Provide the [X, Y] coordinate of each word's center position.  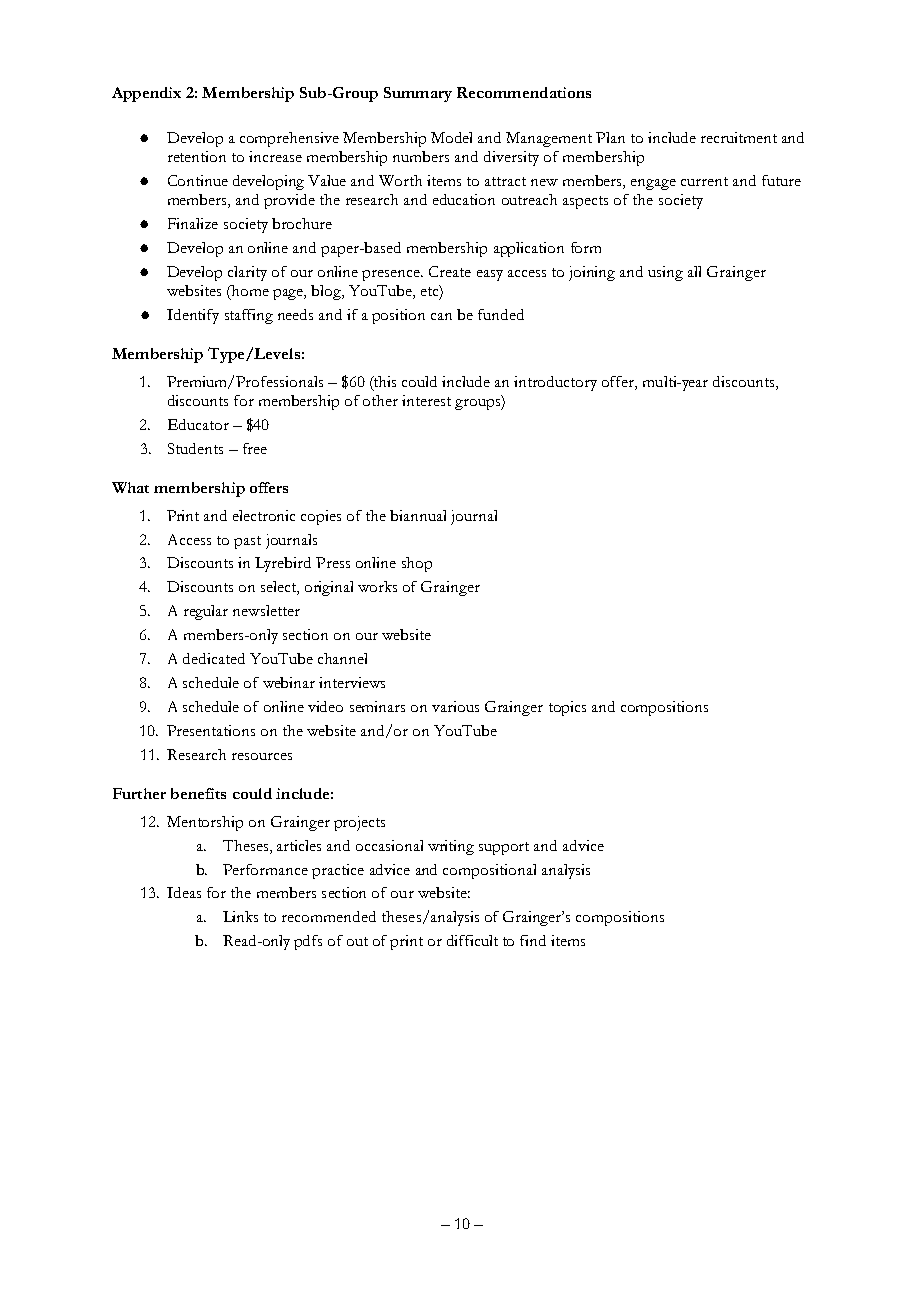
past [247, 542]
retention [197, 156]
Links [240, 916]
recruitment [739, 137]
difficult [472, 940]
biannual [418, 515]
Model [451, 137]
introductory [555, 383]
